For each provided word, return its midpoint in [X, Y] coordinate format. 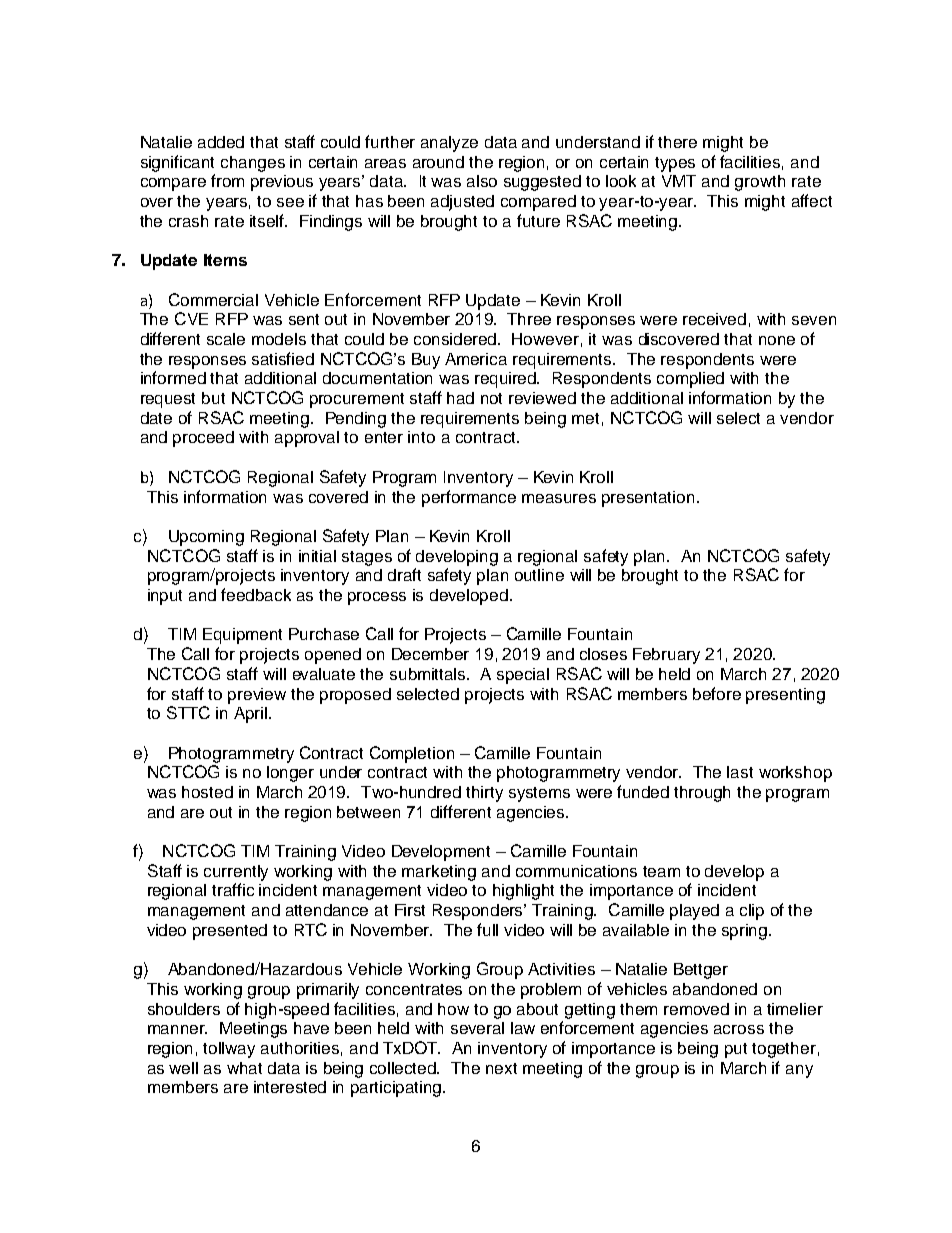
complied [690, 380]
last [740, 772]
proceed [203, 439]
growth [760, 183]
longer [290, 774]
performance [469, 498]
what [244, 1068]
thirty [484, 794]
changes [253, 164]
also [482, 181]
